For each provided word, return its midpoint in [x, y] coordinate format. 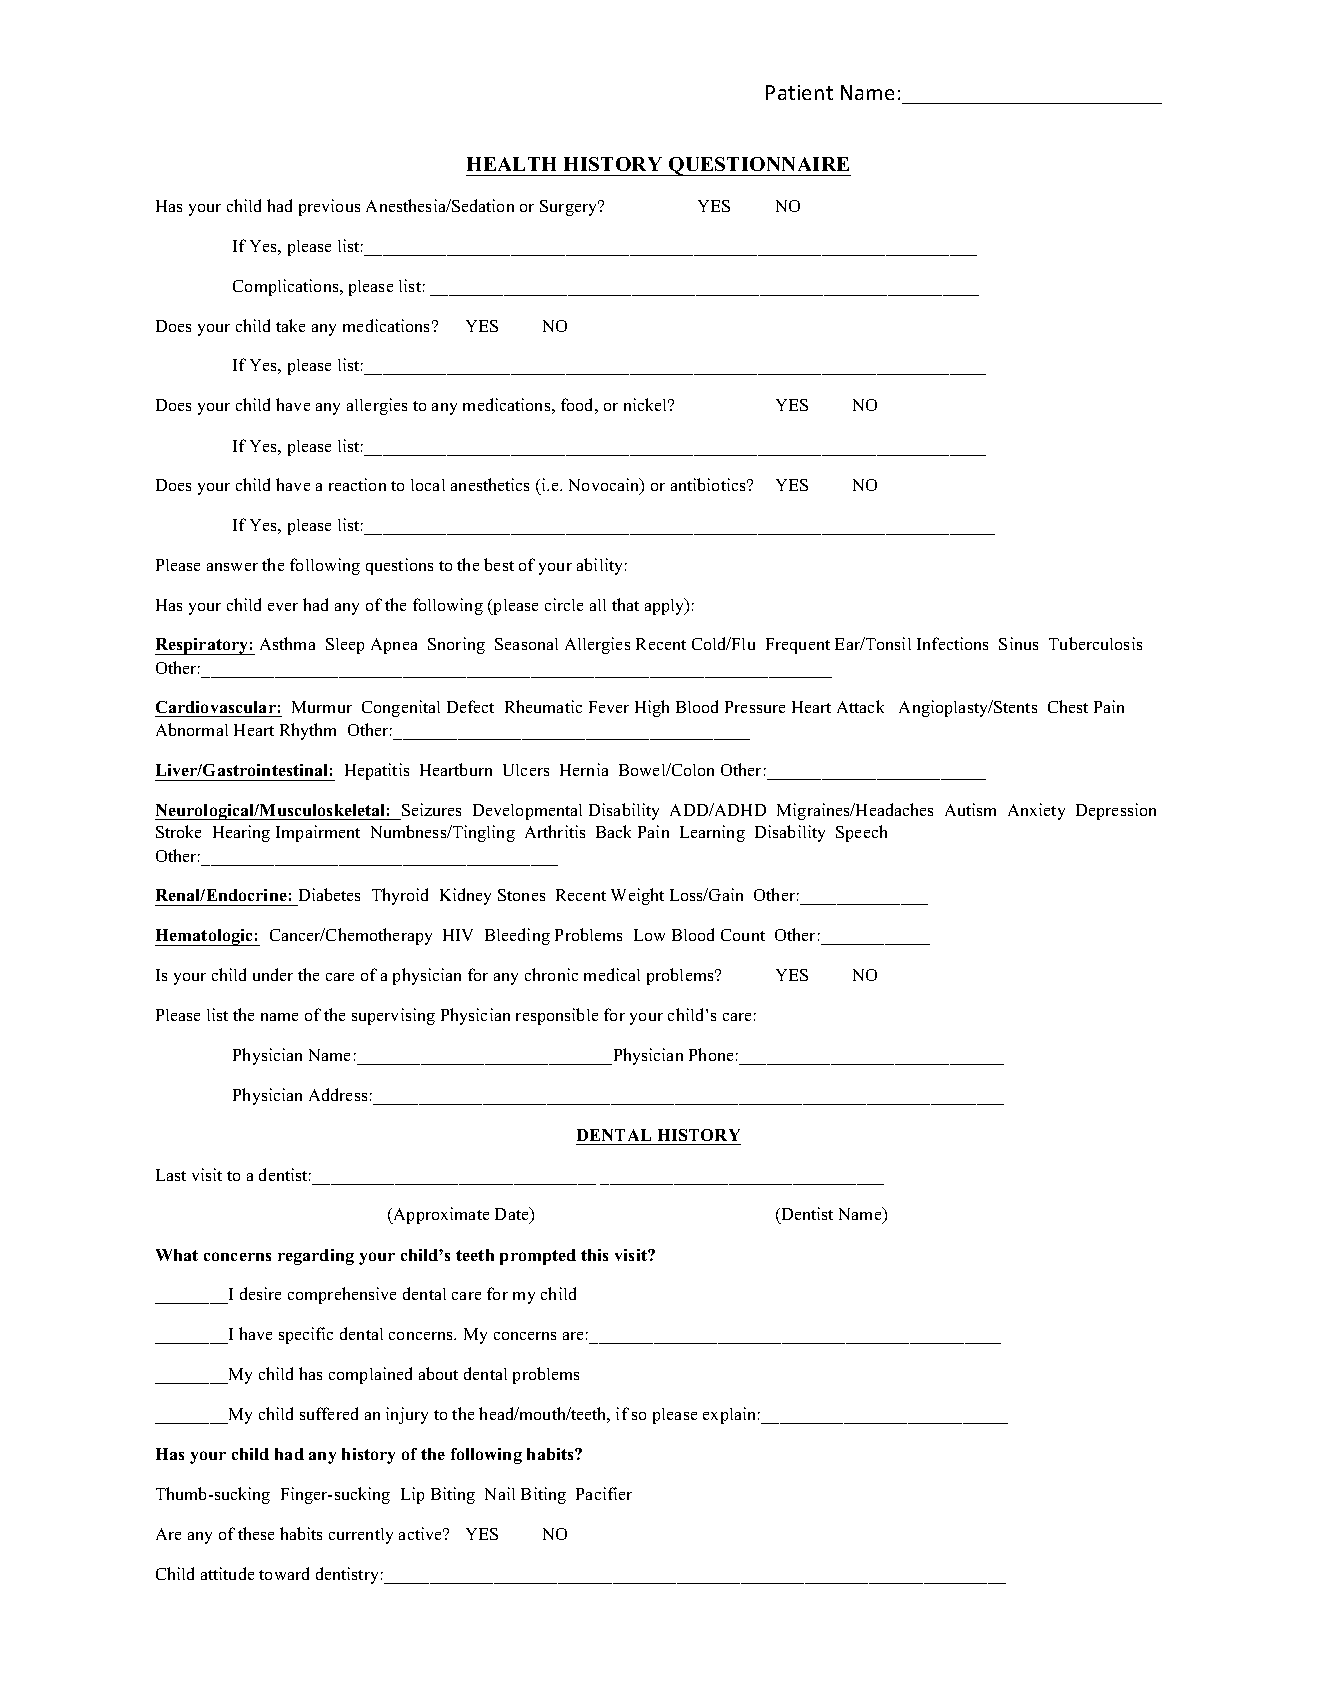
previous [329, 207]
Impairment [318, 833]
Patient [799, 92]
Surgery [570, 208]
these [256, 1533]
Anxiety [1036, 811]
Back [613, 831]
